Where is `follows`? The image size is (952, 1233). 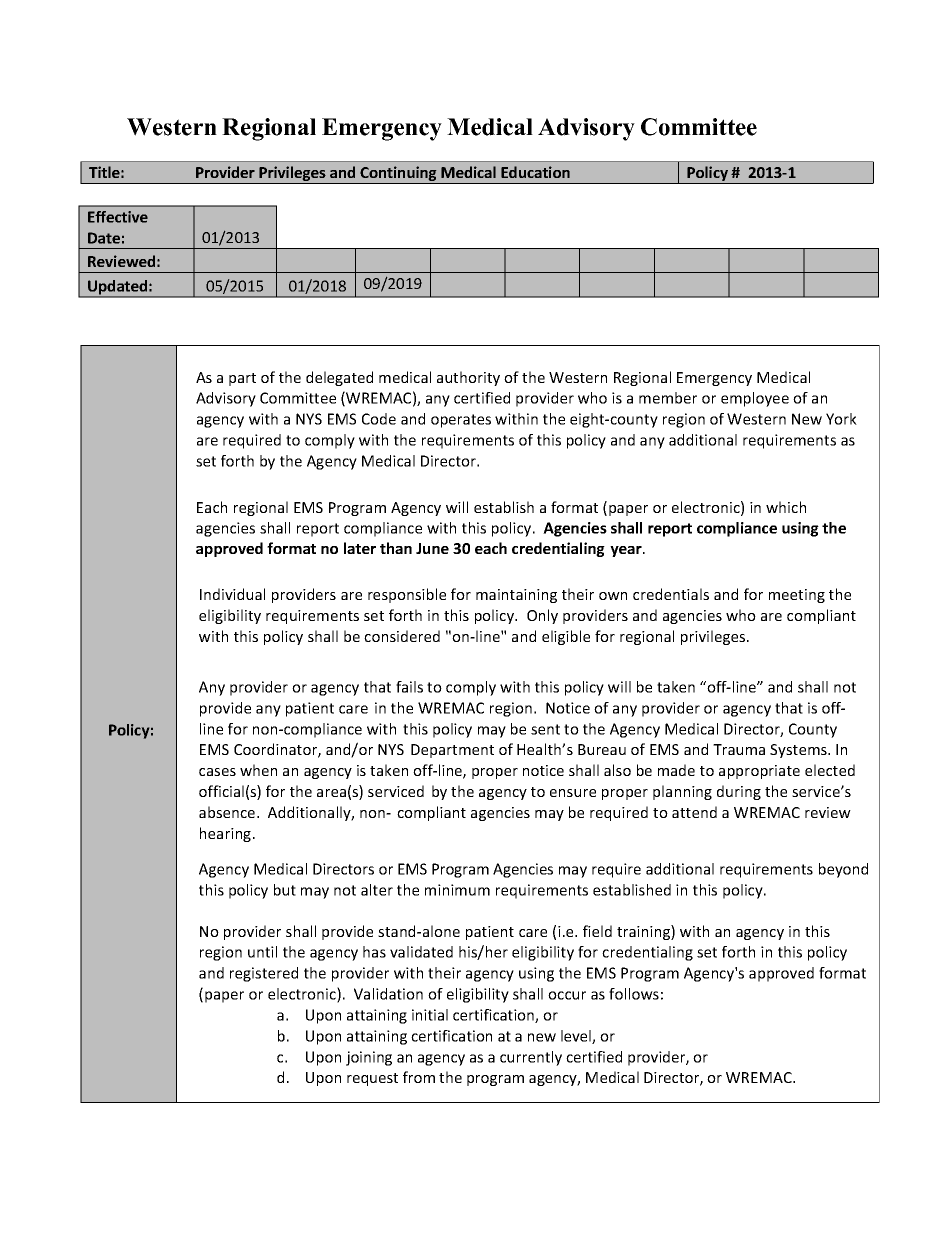
follows is located at coordinates (634, 994).
